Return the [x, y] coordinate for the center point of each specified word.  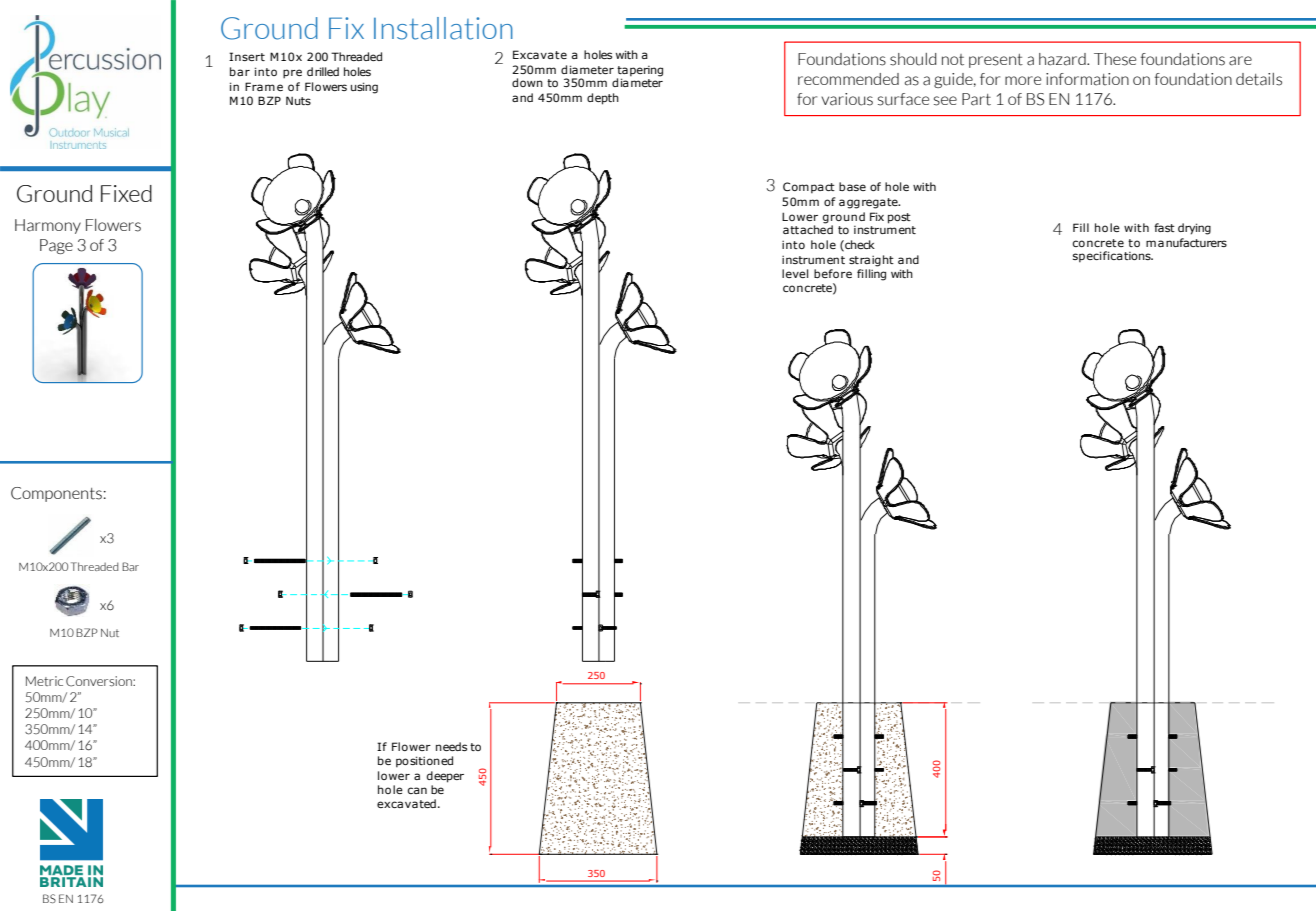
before [833, 273]
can [417, 790]
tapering [640, 71]
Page [56, 246]
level [795, 273]
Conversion [100, 681]
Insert [247, 56]
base [852, 186]
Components [56, 494]
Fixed [126, 193]
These [1115, 59]
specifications [1113, 257]
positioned [424, 762]
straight [871, 261]
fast [1164, 227]
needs [451, 746]
